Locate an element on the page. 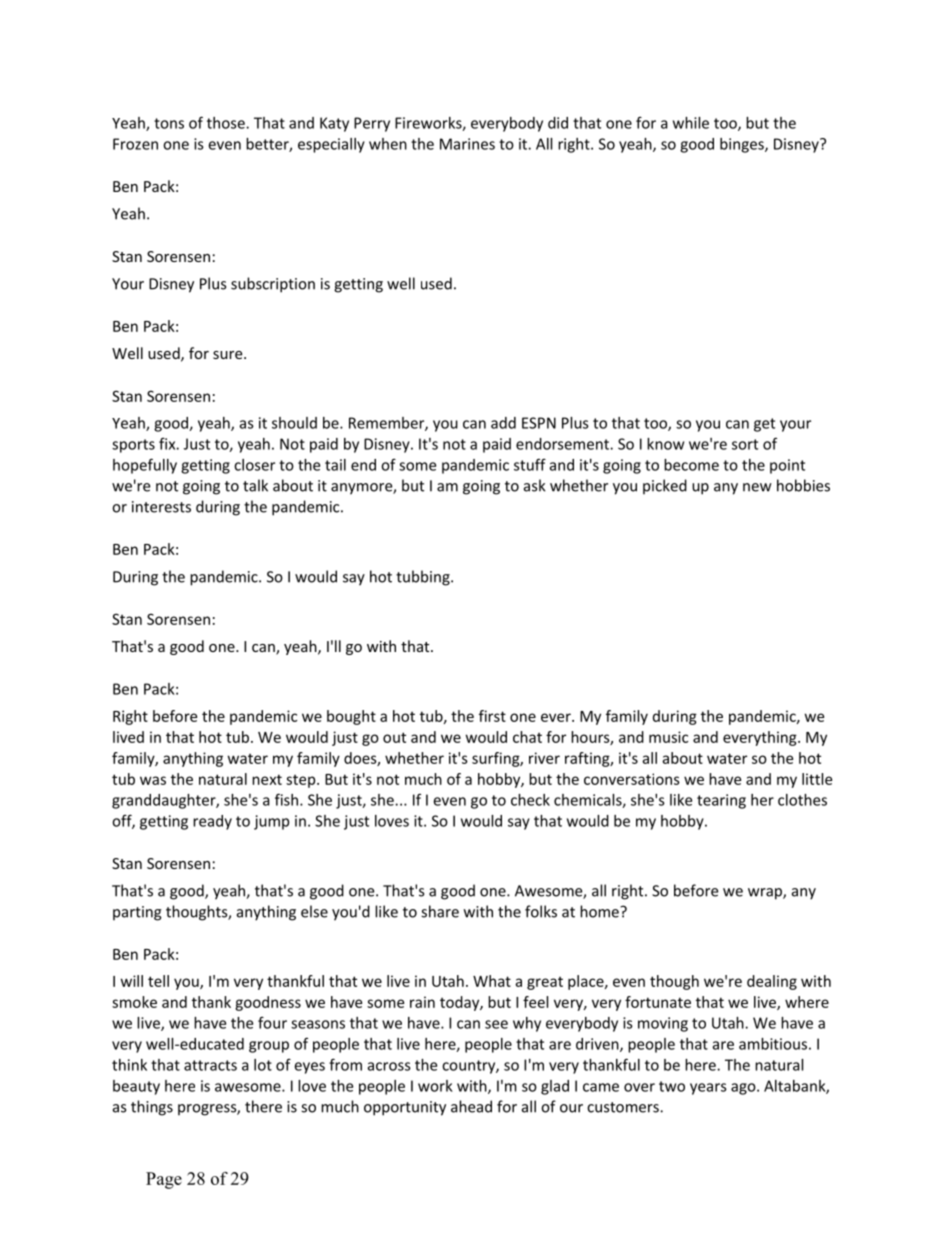  those is located at coordinates (227, 123).
